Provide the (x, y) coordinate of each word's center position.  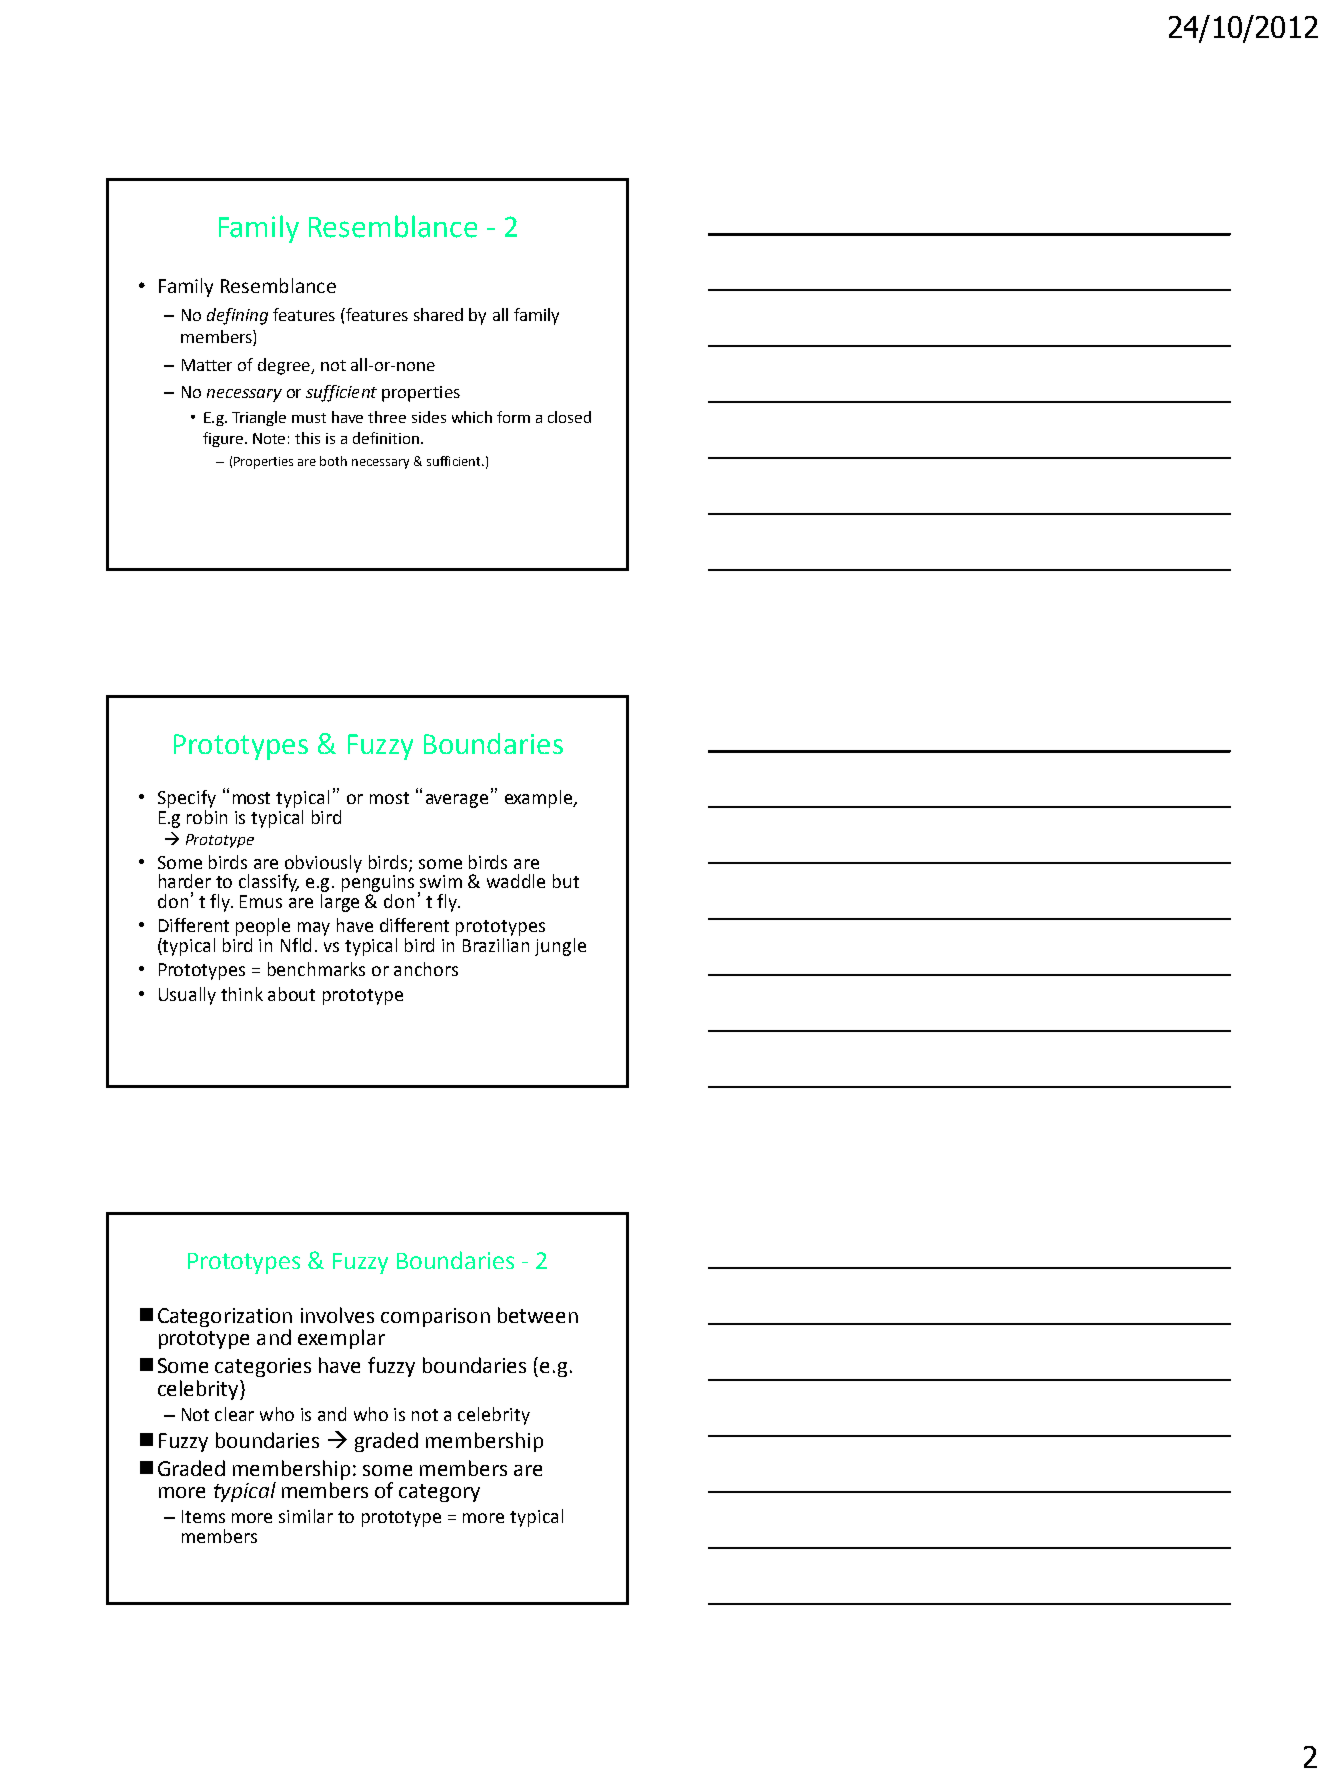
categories (263, 1367)
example (540, 799)
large (340, 903)
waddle (516, 881)
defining (237, 316)
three (387, 417)
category (439, 1493)
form (513, 417)
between (538, 1315)
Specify (187, 799)
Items (203, 1516)
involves (337, 1315)
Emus (261, 901)
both (333, 461)
